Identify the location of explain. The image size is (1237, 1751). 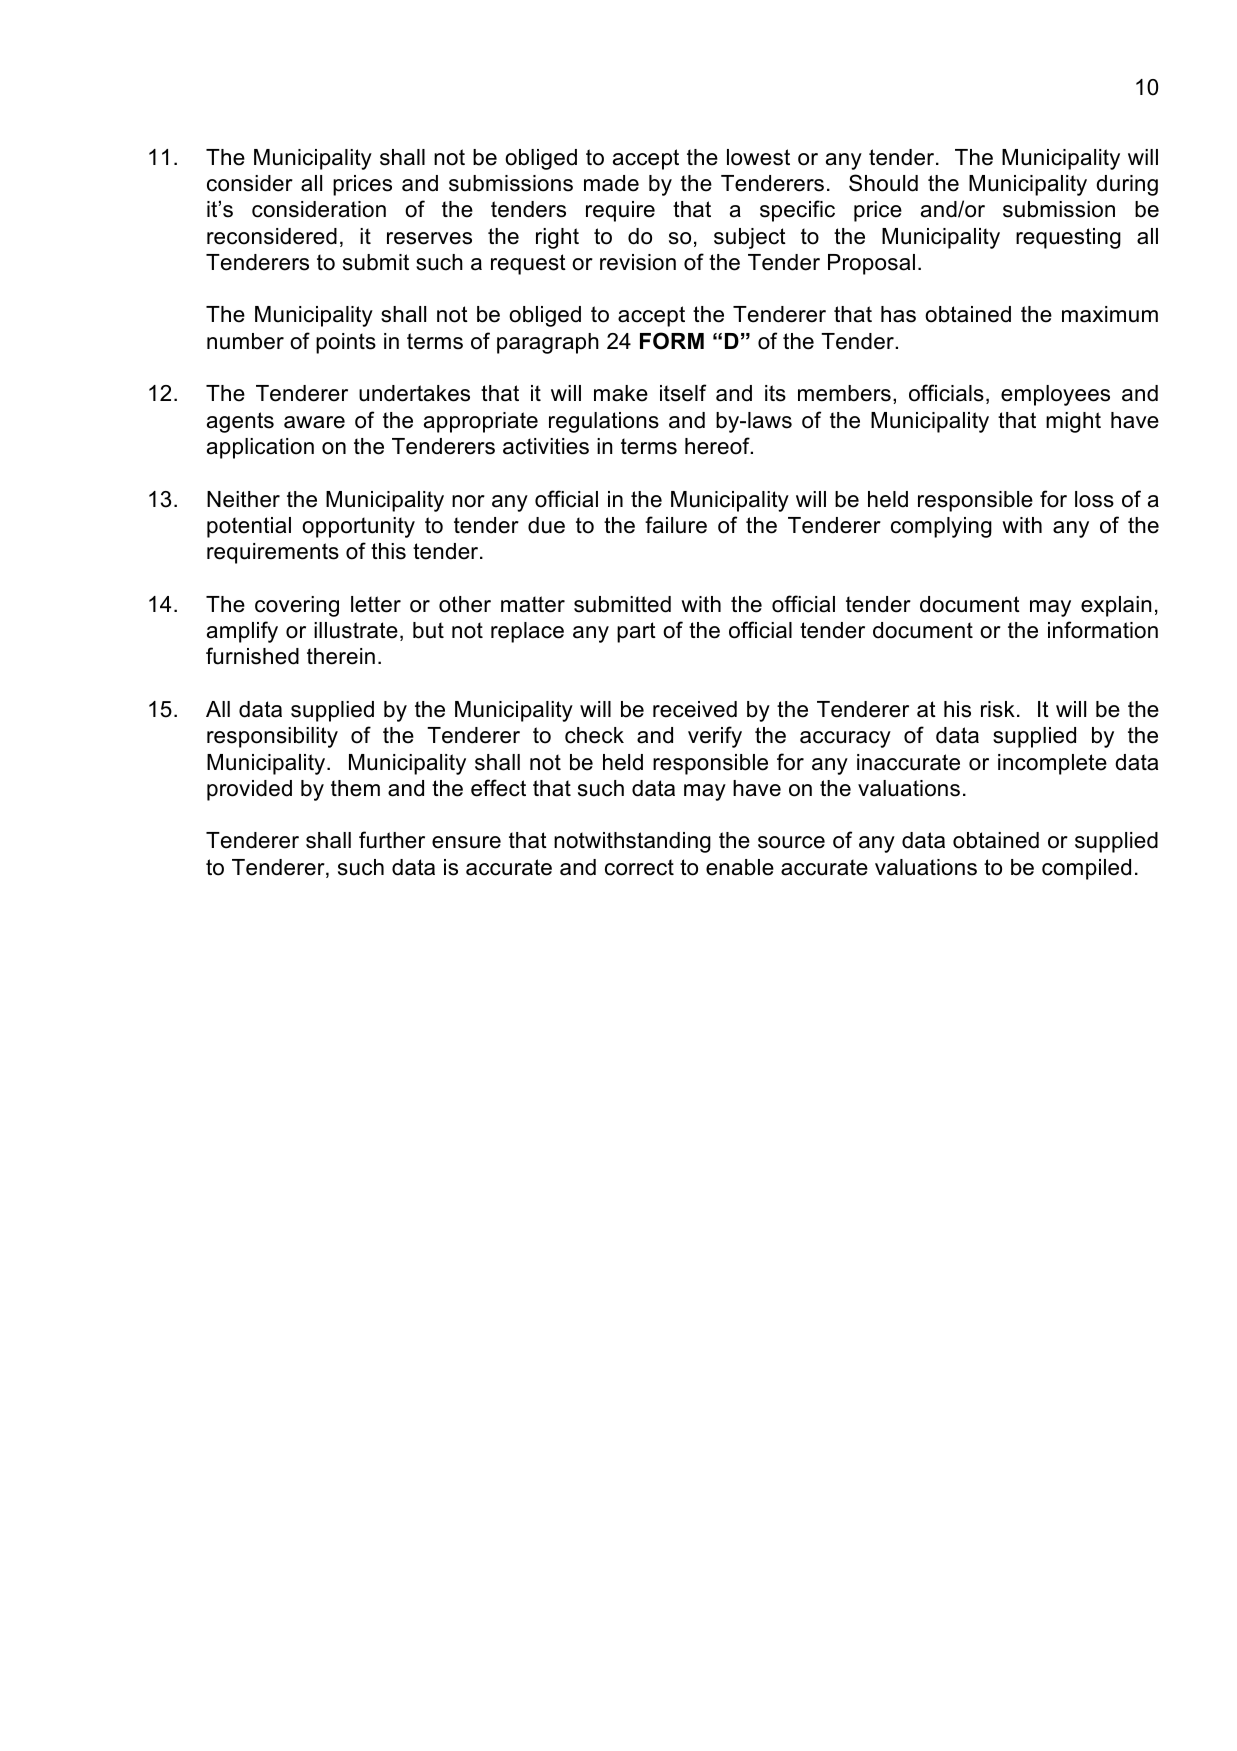
(1116, 606).
